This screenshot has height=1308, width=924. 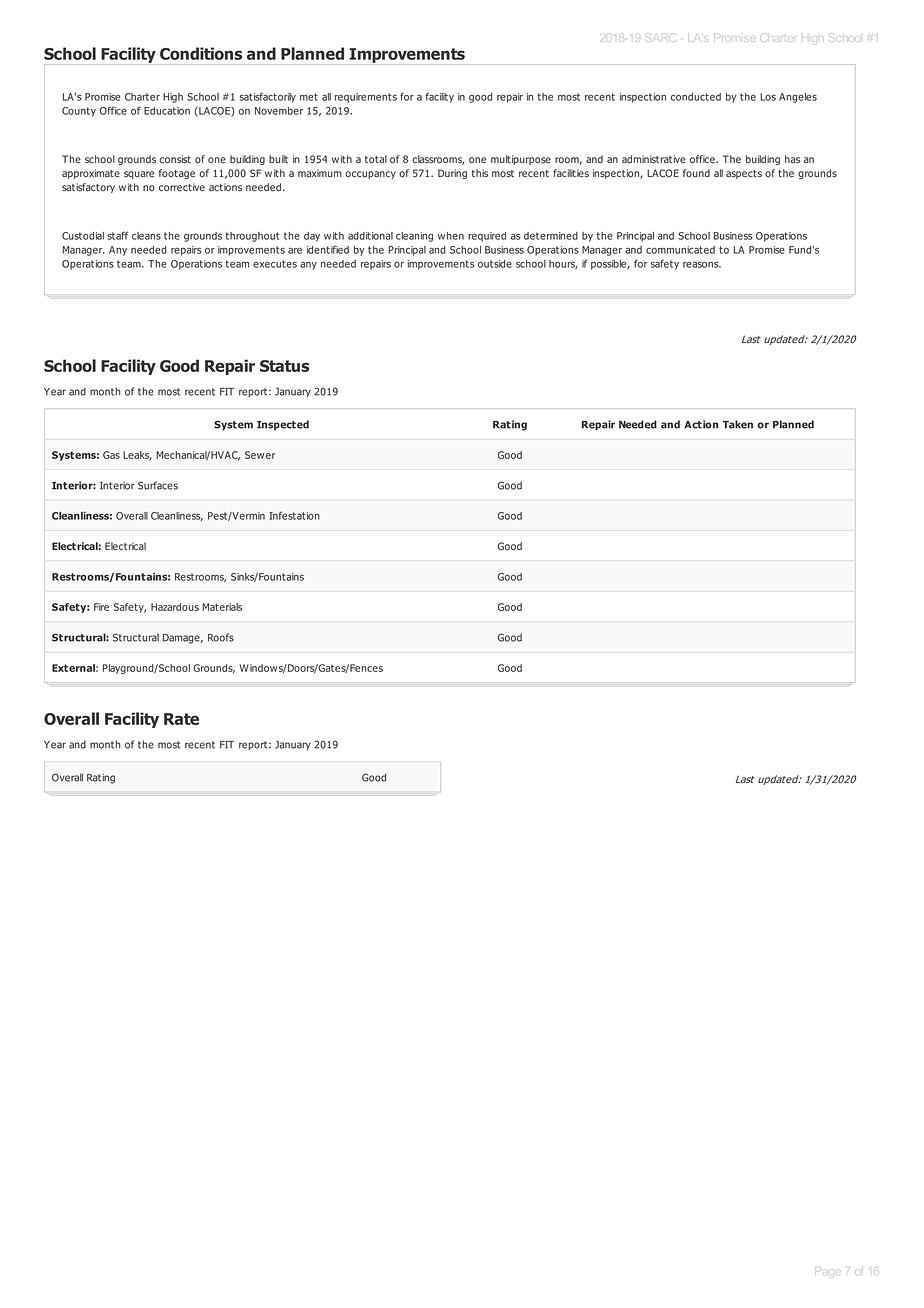 What do you see at coordinates (221, 637) in the screenshot?
I see `Roofs` at bounding box center [221, 637].
